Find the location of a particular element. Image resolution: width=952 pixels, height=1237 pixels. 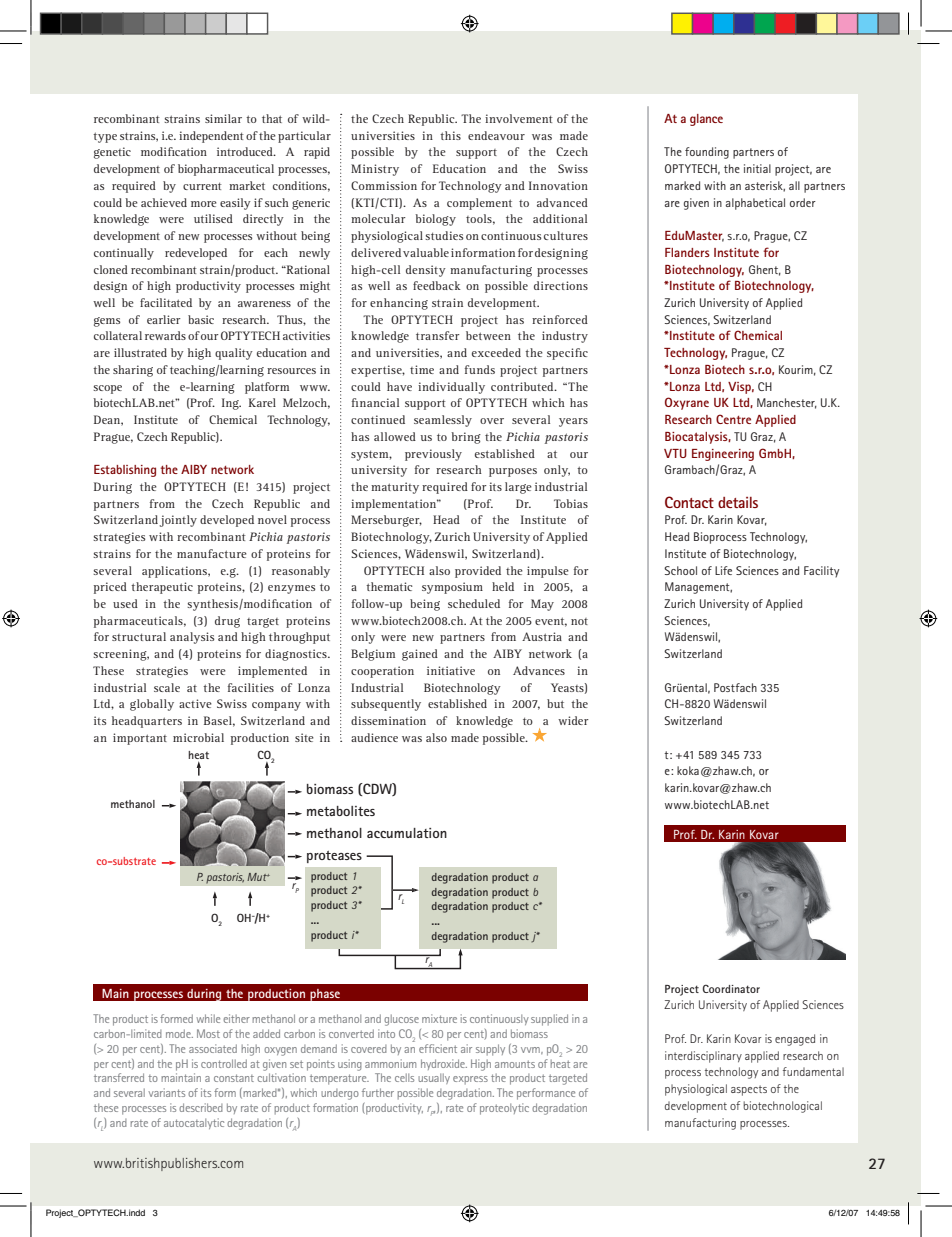

large is located at coordinates (518, 488).
